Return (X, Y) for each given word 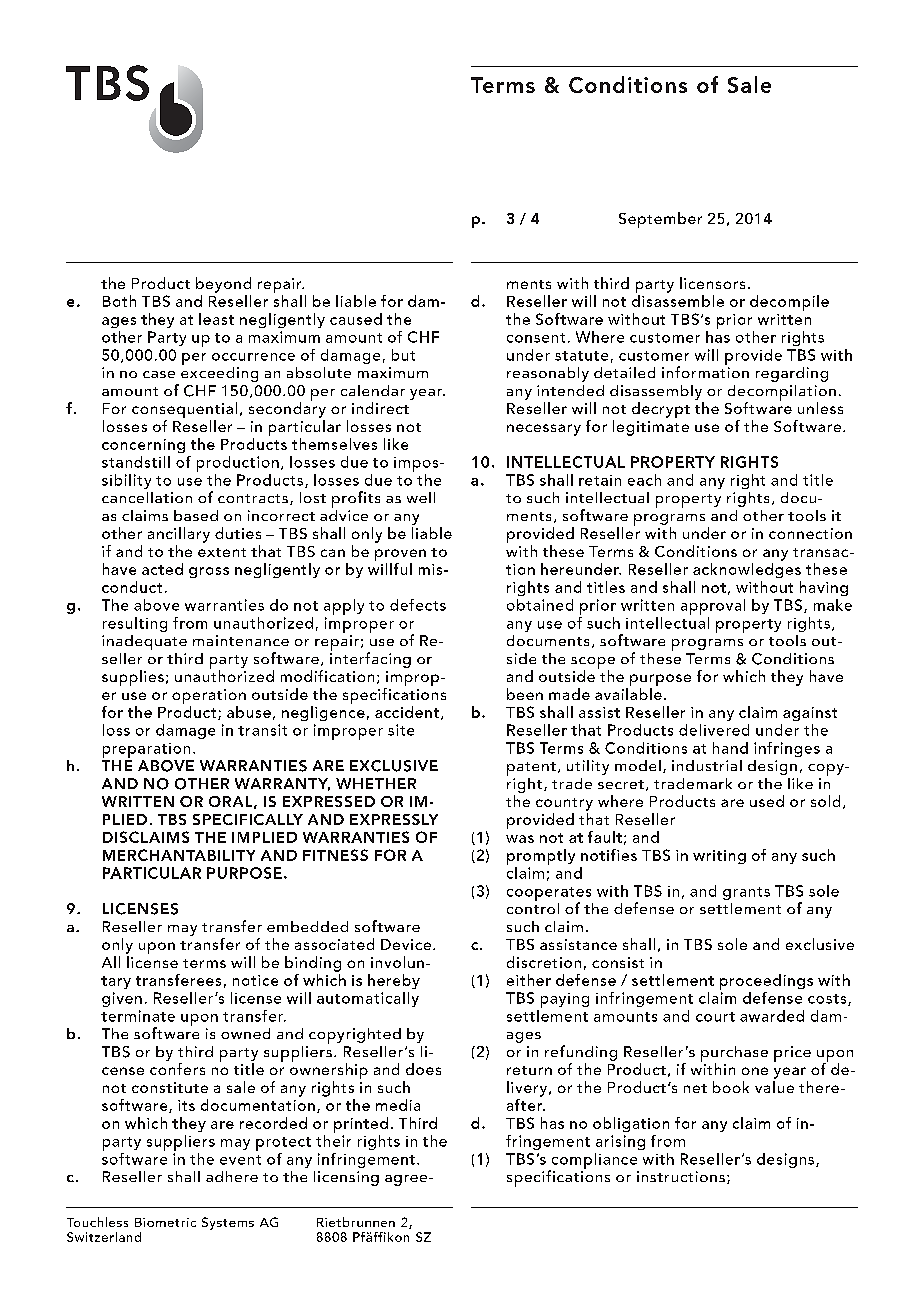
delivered (714, 730)
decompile (789, 303)
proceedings (766, 983)
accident (407, 712)
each (644, 480)
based (196, 515)
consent (536, 338)
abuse (249, 712)
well (421, 497)
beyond (223, 285)
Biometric (165, 1222)
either (529, 980)
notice (255, 980)
